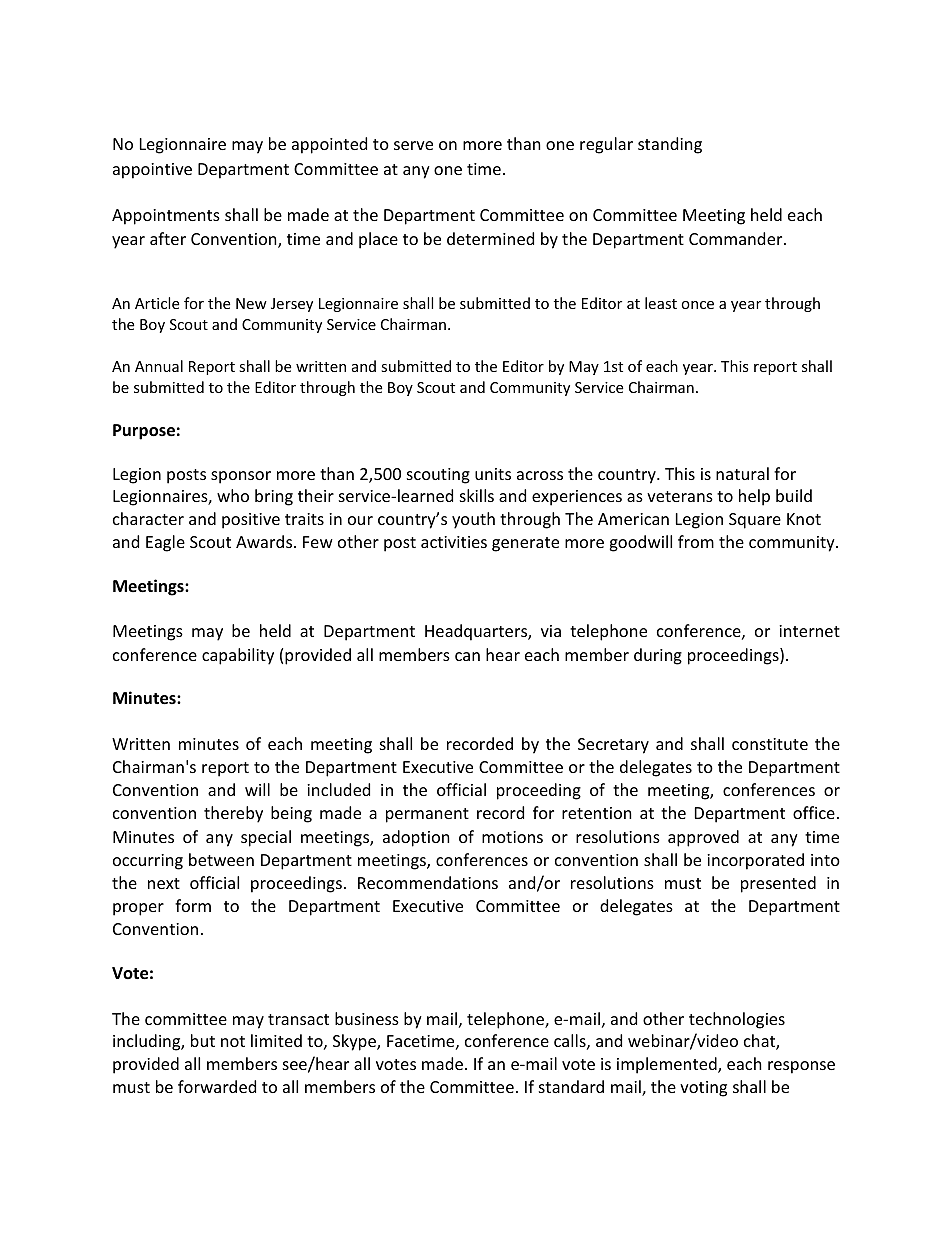 This screenshot has width=952, height=1233. Describe the element at coordinates (571, 1086) in the screenshot. I see `standard` at that location.
